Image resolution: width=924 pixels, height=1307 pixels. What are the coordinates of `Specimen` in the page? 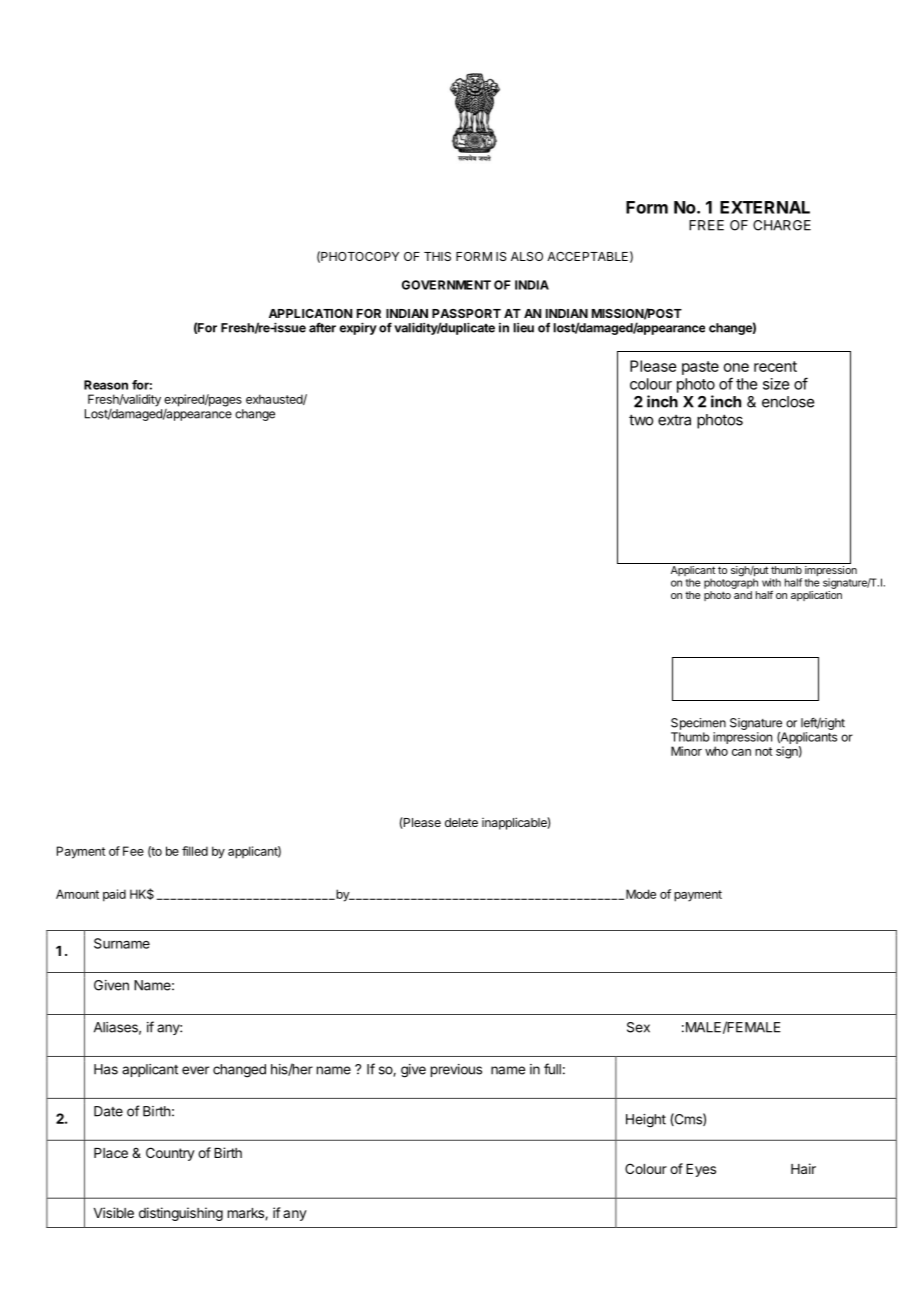 It's located at (698, 724).
